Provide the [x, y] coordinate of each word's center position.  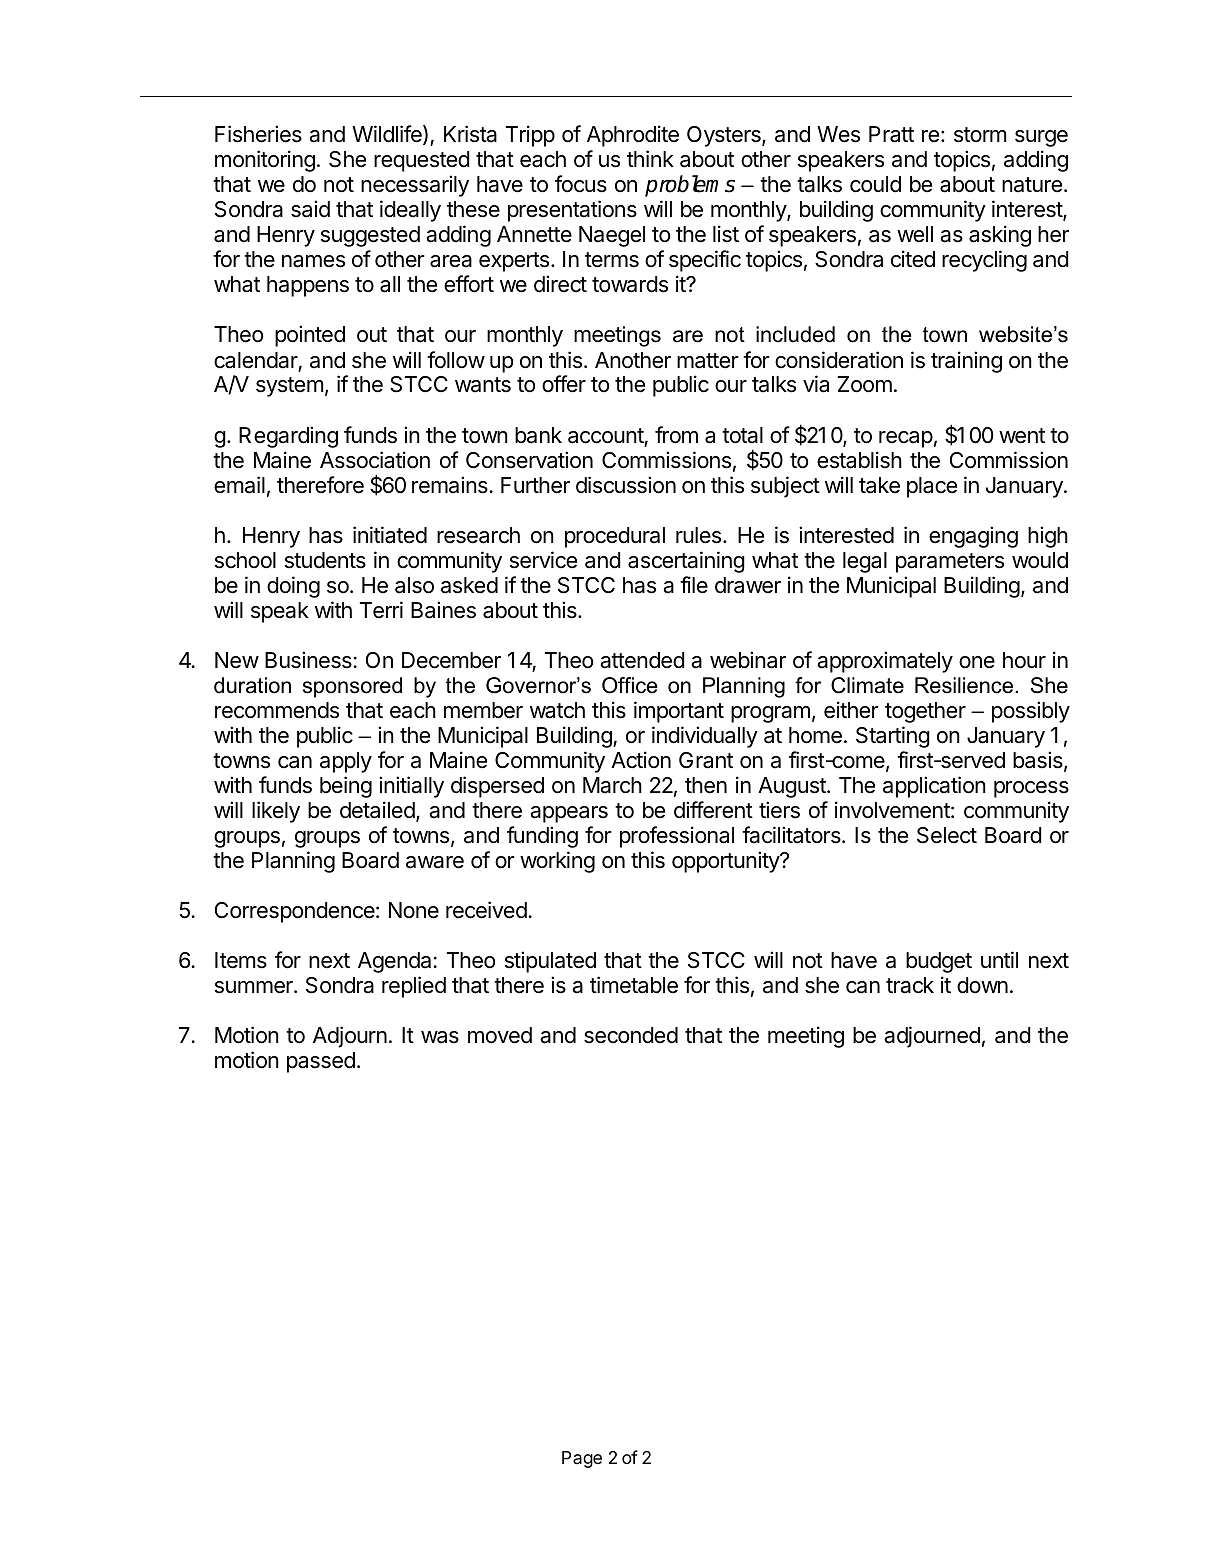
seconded [631, 1035]
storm [980, 135]
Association [375, 460]
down [982, 985]
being [346, 787]
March [612, 785]
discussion [626, 485]
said [310, 209]
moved [500, 1035]
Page [582, 1459]
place [932, 487]
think [650, 158]
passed [321, 1062]
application [934, 787]
